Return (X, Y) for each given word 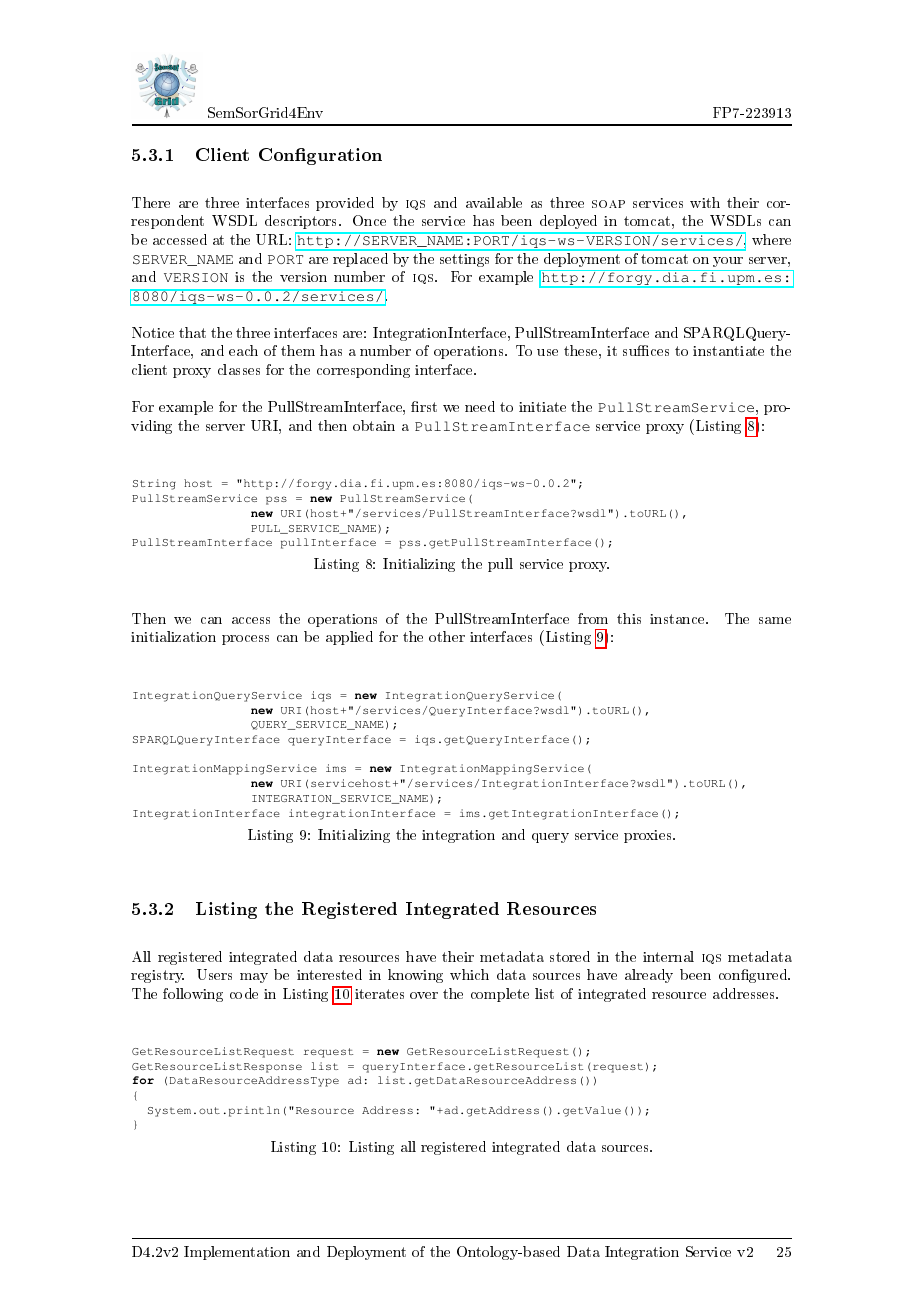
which (469, 974)
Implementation (237, 1253)
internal (668, 956)
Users (214, 974)
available (494, 202)
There (151, 202)
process (245, 640)
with (705, 202)
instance (678, 619)
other (447, 636)
